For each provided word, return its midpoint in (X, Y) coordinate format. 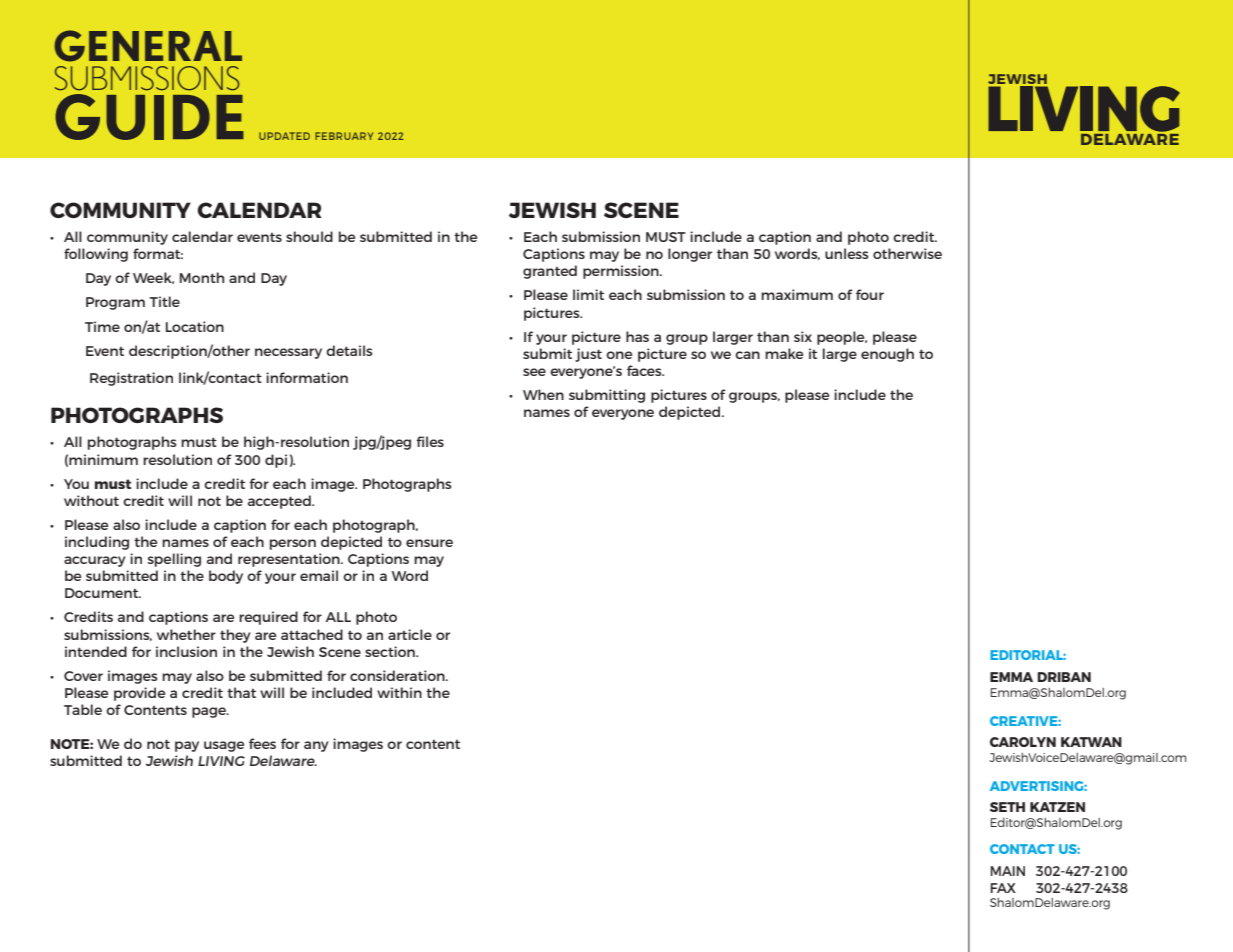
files (430, 441)
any (316, 746)
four (870, 294)
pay (187, 746)
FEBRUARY (344, 136)
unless (847, 253)
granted (550, 272)
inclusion (186, 651)
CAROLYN (1023, 742)
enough (887, 355)
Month (202, 277)
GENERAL (148, 46)
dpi (276, 461)
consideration (398, 675)
